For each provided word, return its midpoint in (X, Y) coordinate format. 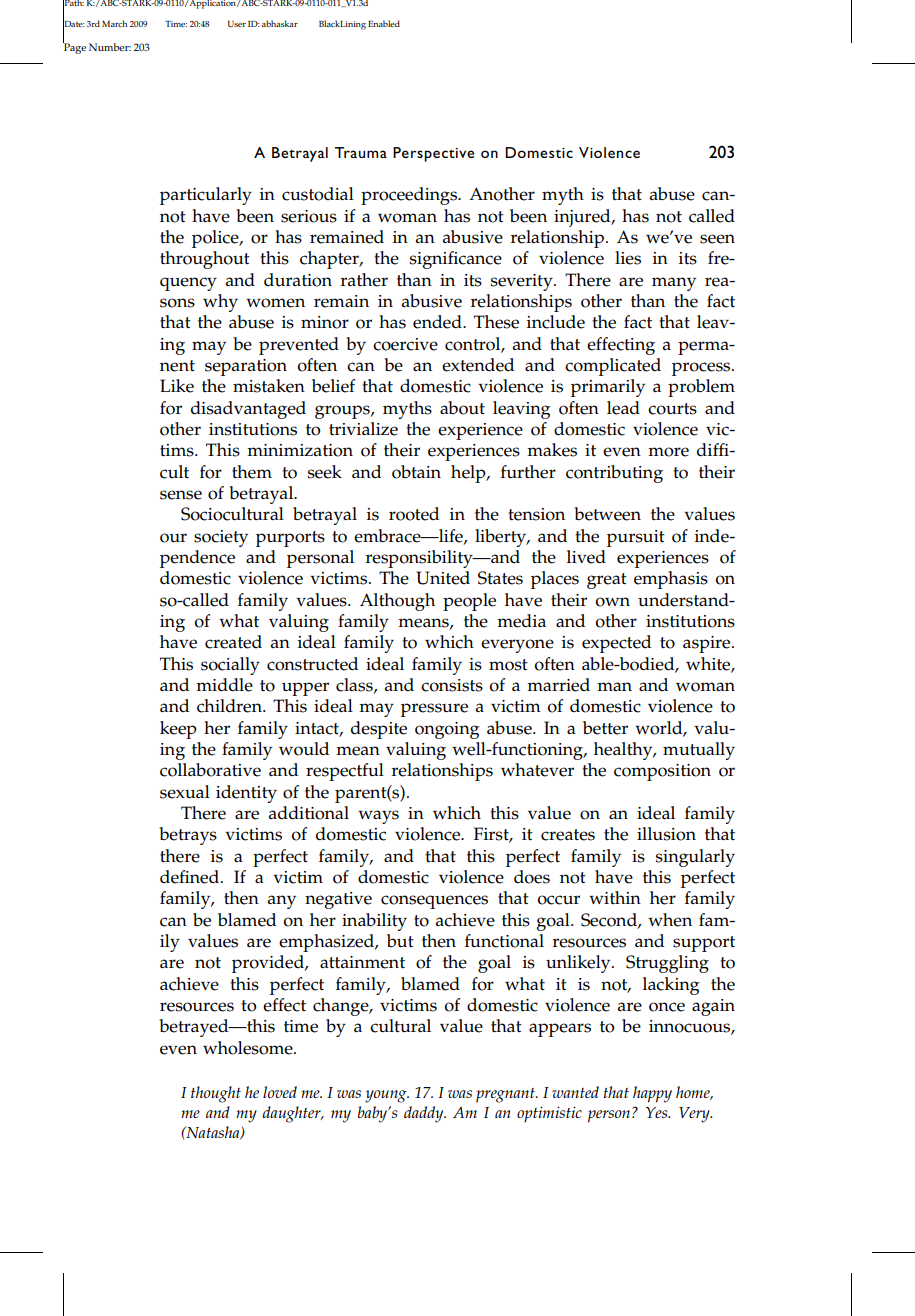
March (114, 23)
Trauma (361, 152)
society (221, 538)
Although (397, 602)
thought (216, 1094)
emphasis (671, 580)
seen (717, 239)
